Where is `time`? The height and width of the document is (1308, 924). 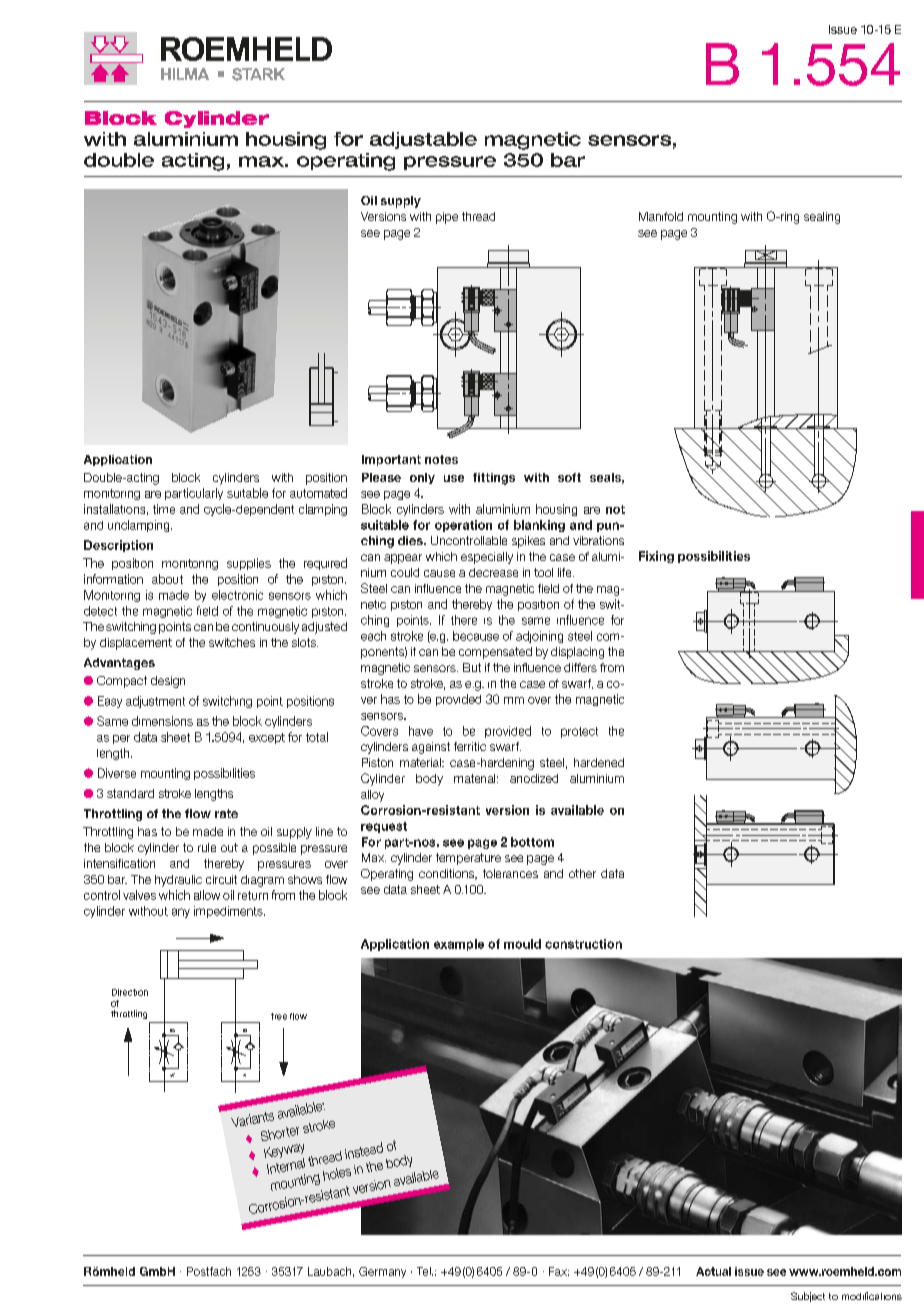 time is located at coordinates (164, 509).
